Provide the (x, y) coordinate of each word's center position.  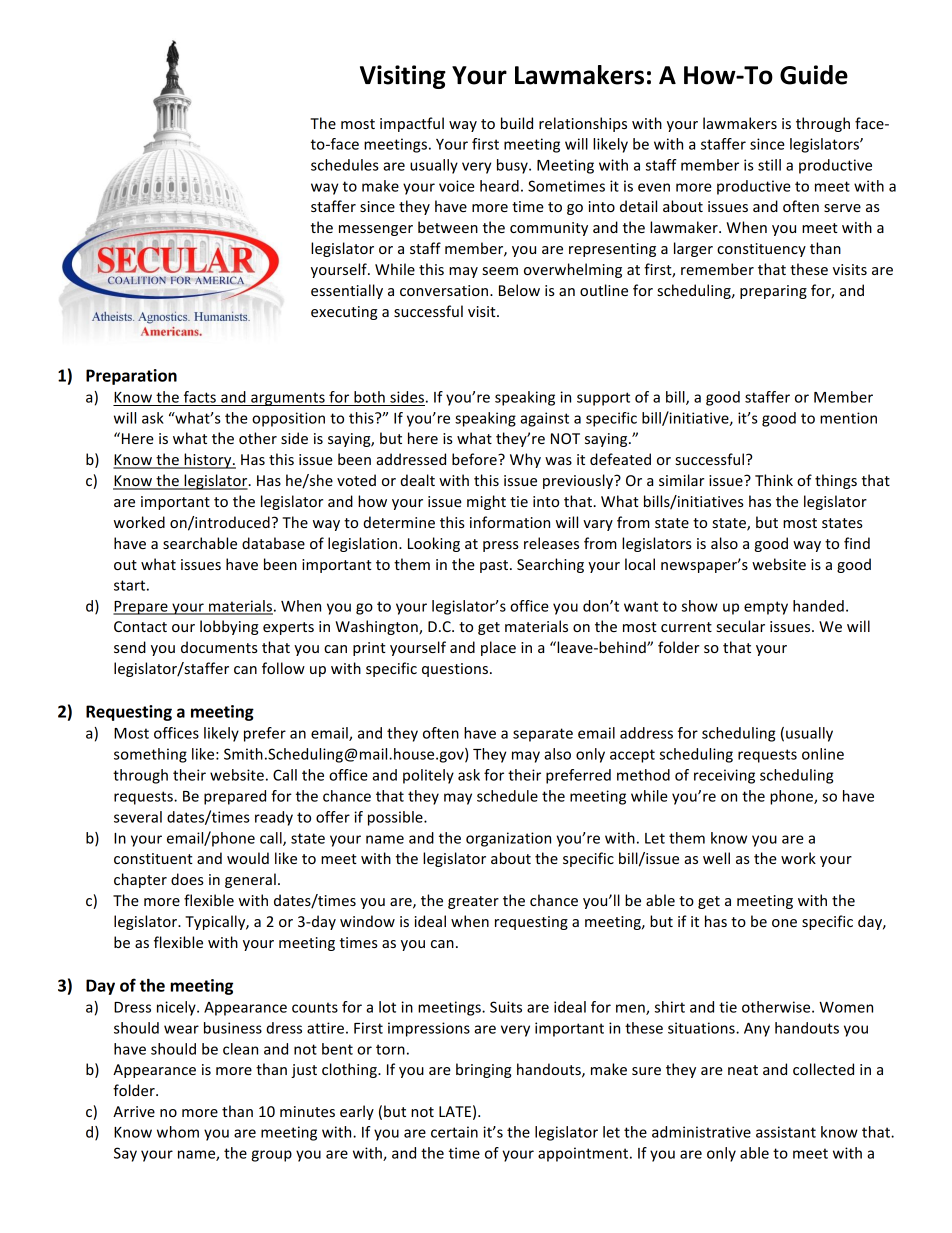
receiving (724, 776)
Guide (814, 75)
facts (200, 397)
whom (178, 1132)
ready (274, 818)
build (517, 123)
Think (774, 480)
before (475, 459)
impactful (412, 124)
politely (428, 776)
